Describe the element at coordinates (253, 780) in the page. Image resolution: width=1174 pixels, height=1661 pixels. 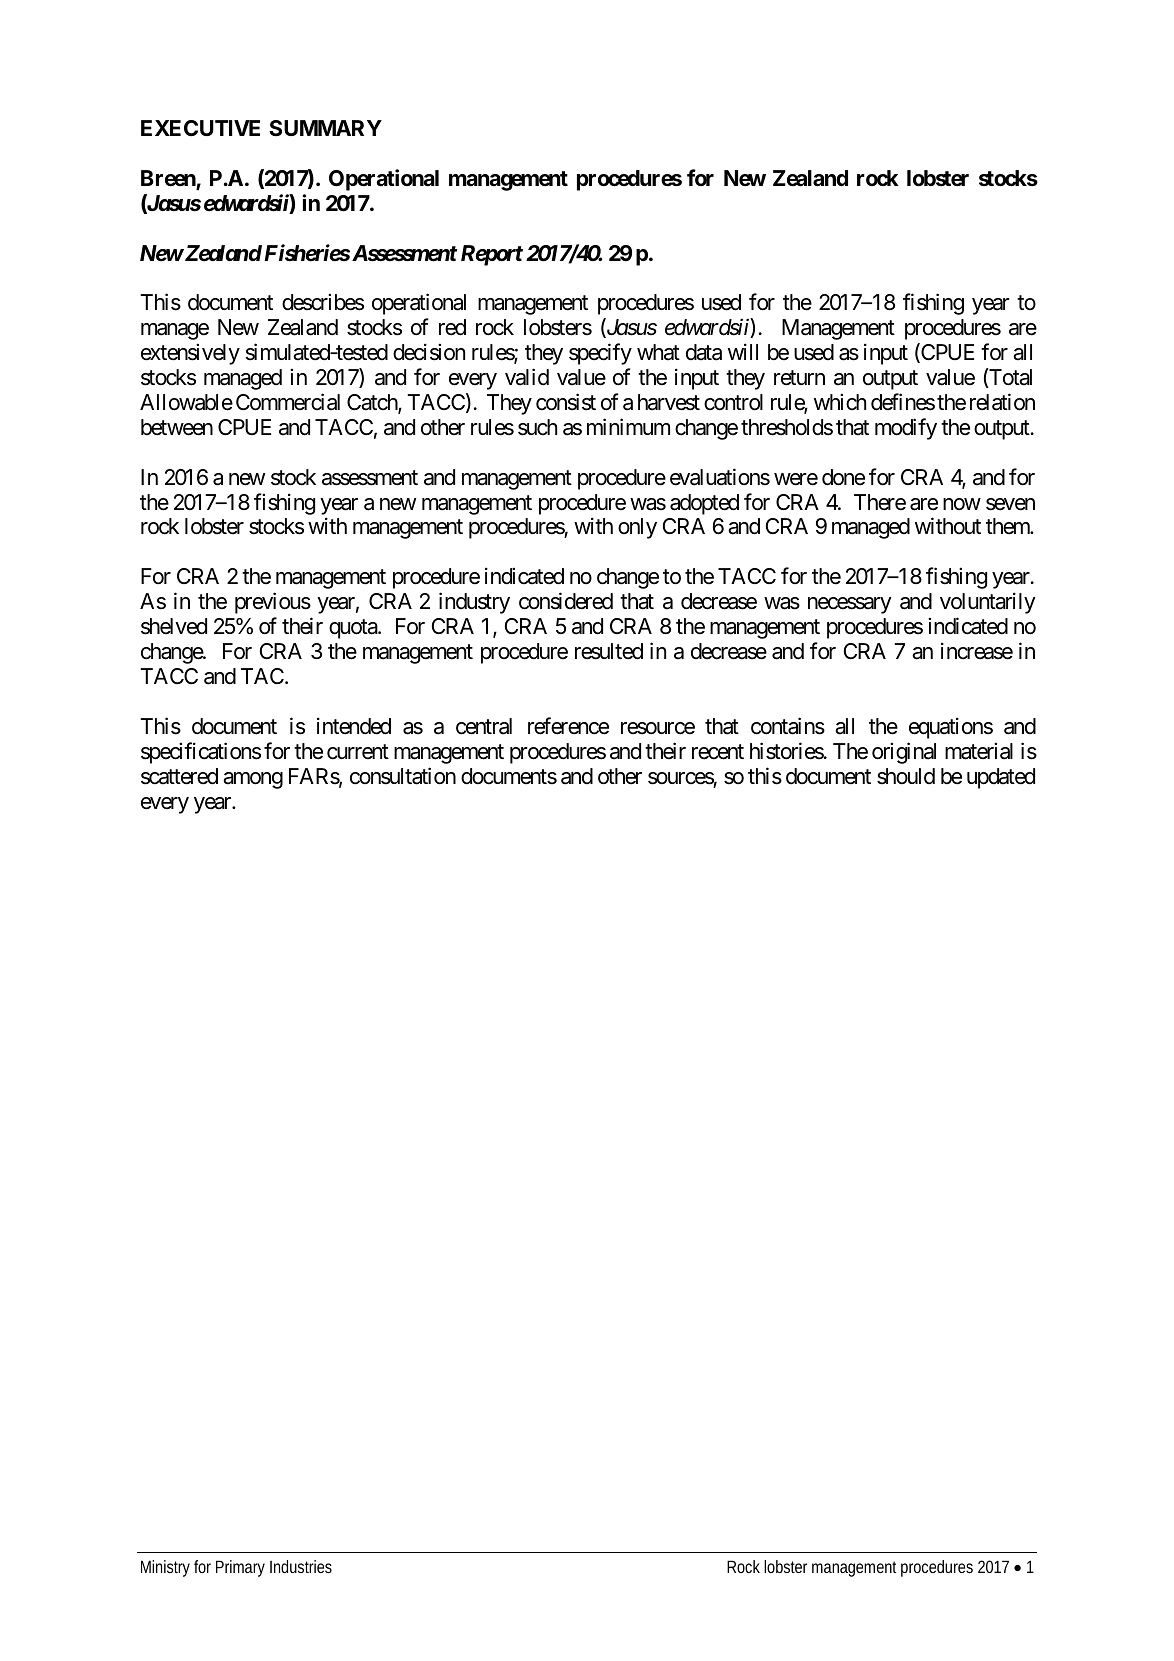
I see `among` at that location.
